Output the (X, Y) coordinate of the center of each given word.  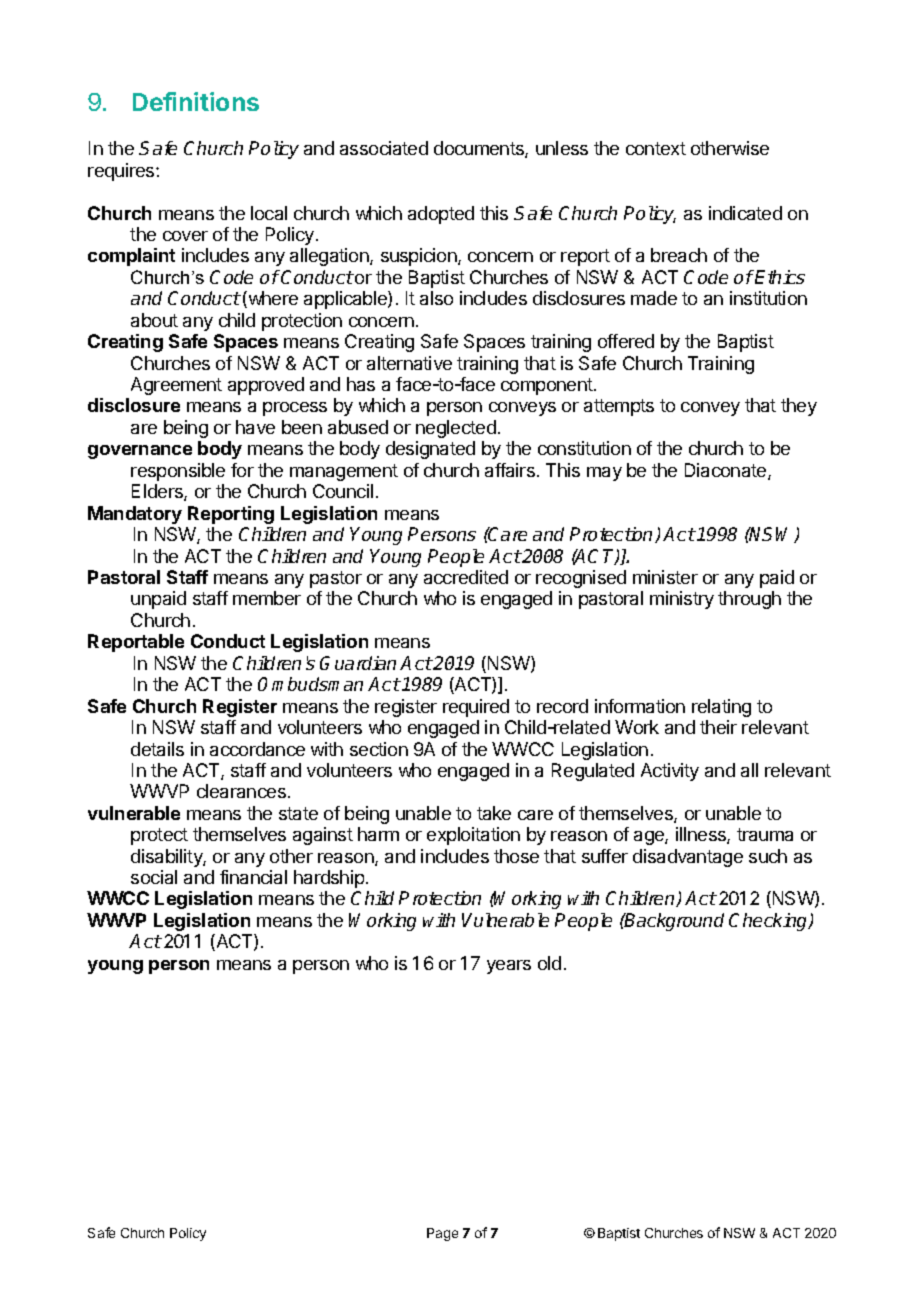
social (154, 877)
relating (721, 708)
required (476, 708)
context (656, 148)
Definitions (196, 101)
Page (442, 1234)
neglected (456, 429)
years (509, 967)
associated (384, 148)
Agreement (176, 386)
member (267, 598)
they (799, 407)
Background (673, 922)
